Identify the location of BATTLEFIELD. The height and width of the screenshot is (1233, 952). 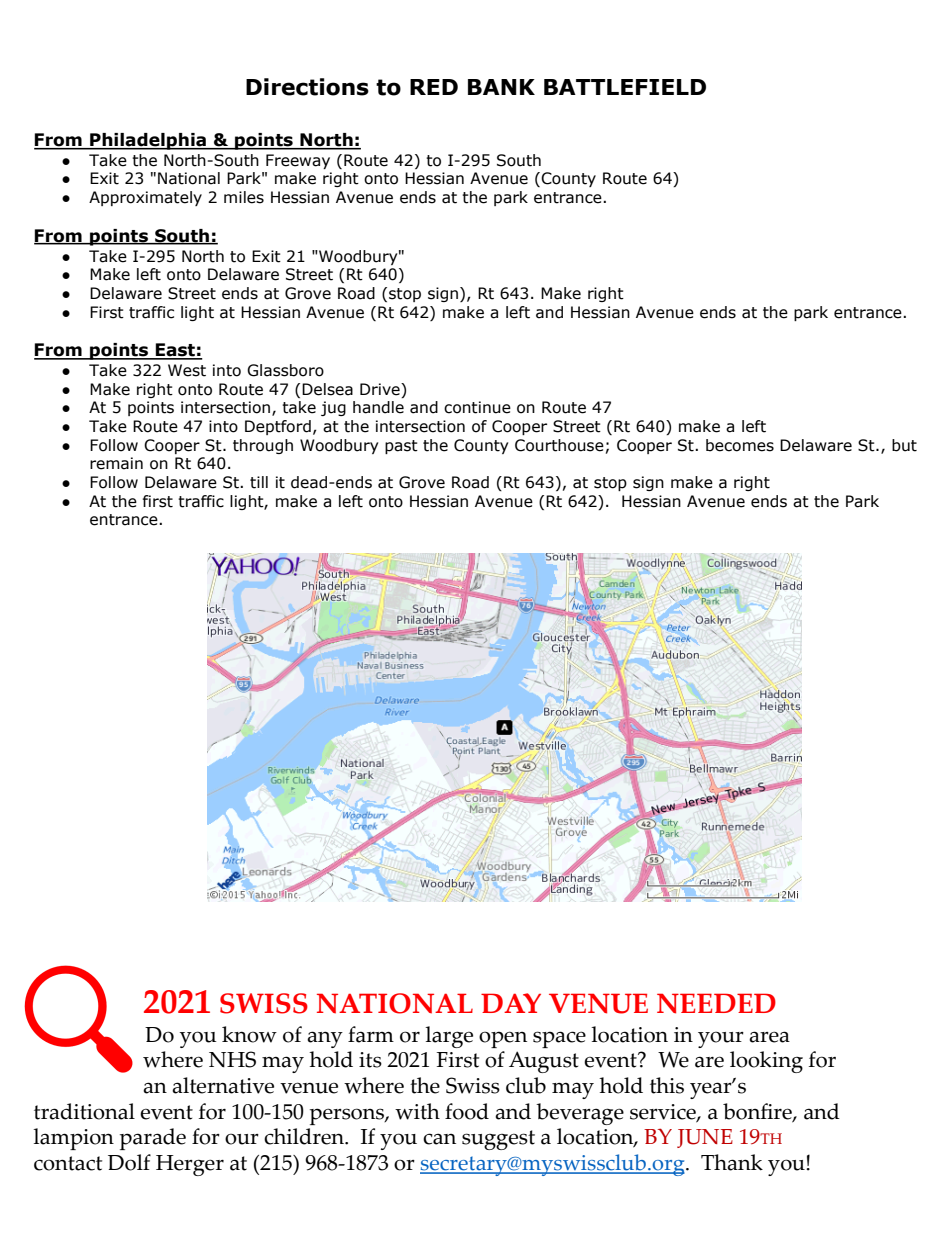
(625, 87).
